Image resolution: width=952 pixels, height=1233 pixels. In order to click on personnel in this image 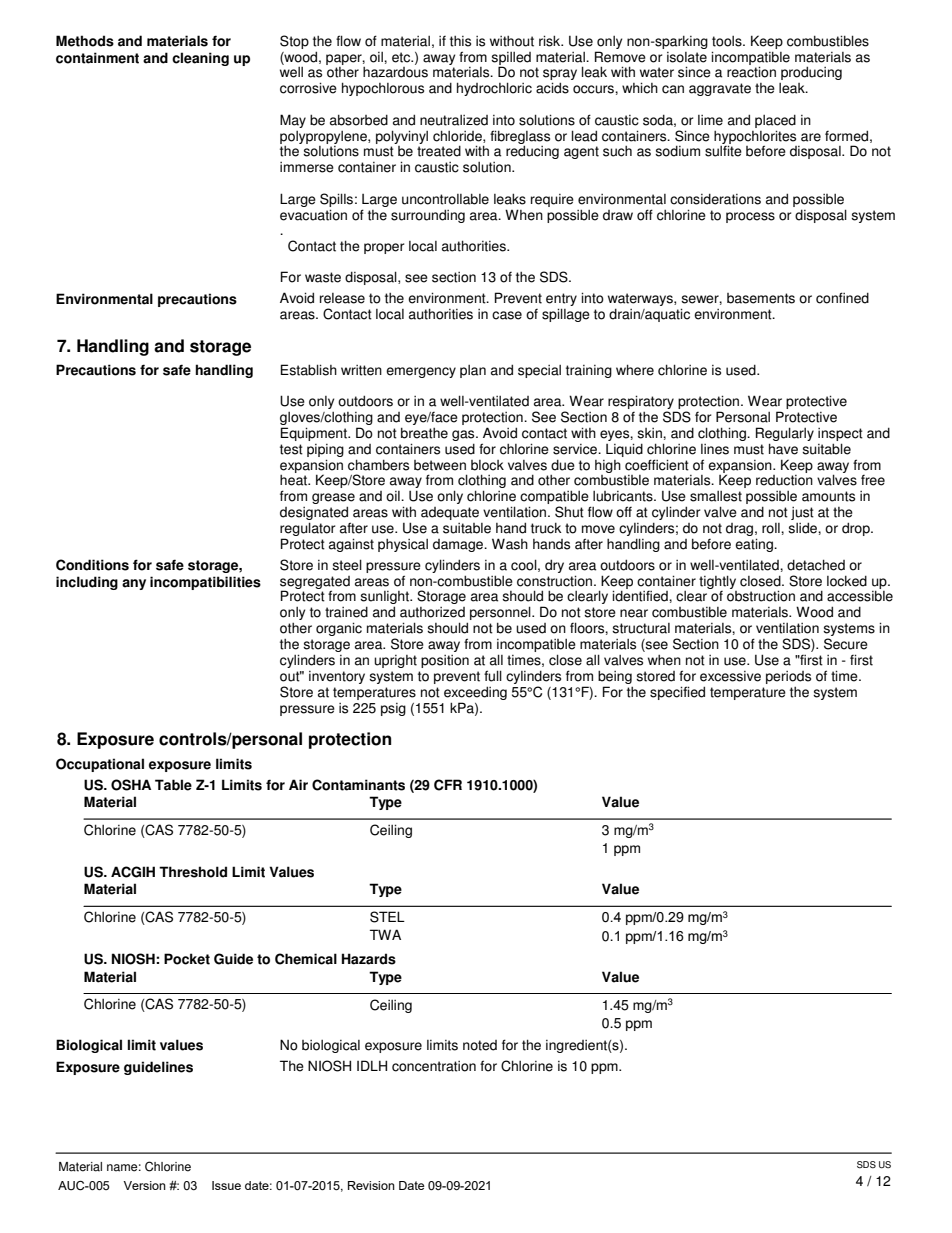, I will do `click(501, 614)`.
